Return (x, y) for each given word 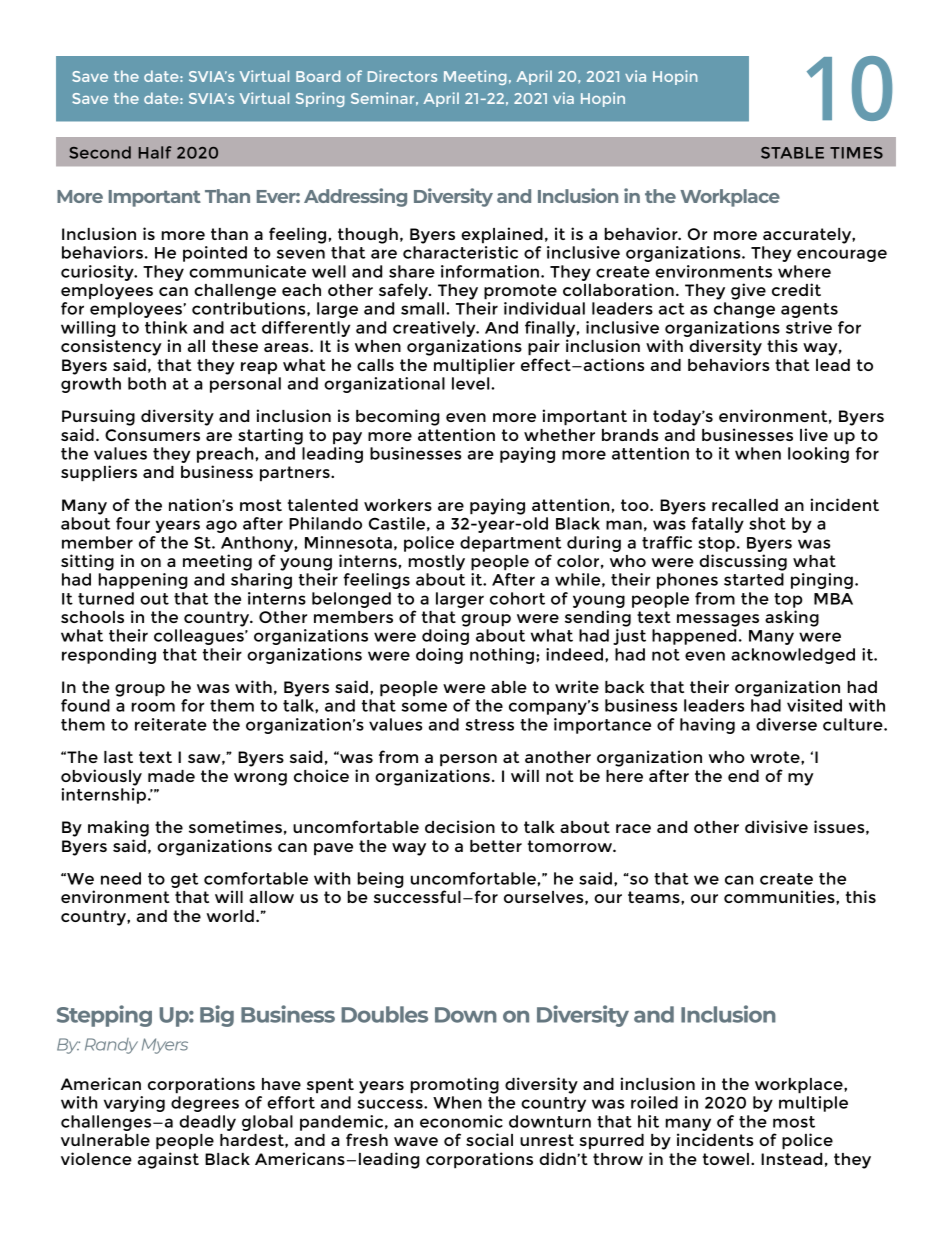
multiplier (474, 366)
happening (143, 581)
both (147, 383)
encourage (842, 255)
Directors (402, 76)
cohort (517, 598)
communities (780, 896)
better (496, 846)
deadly (207, 1123)
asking (792, 618)
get (185, 880)
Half (155, 152)
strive (809, 327)
